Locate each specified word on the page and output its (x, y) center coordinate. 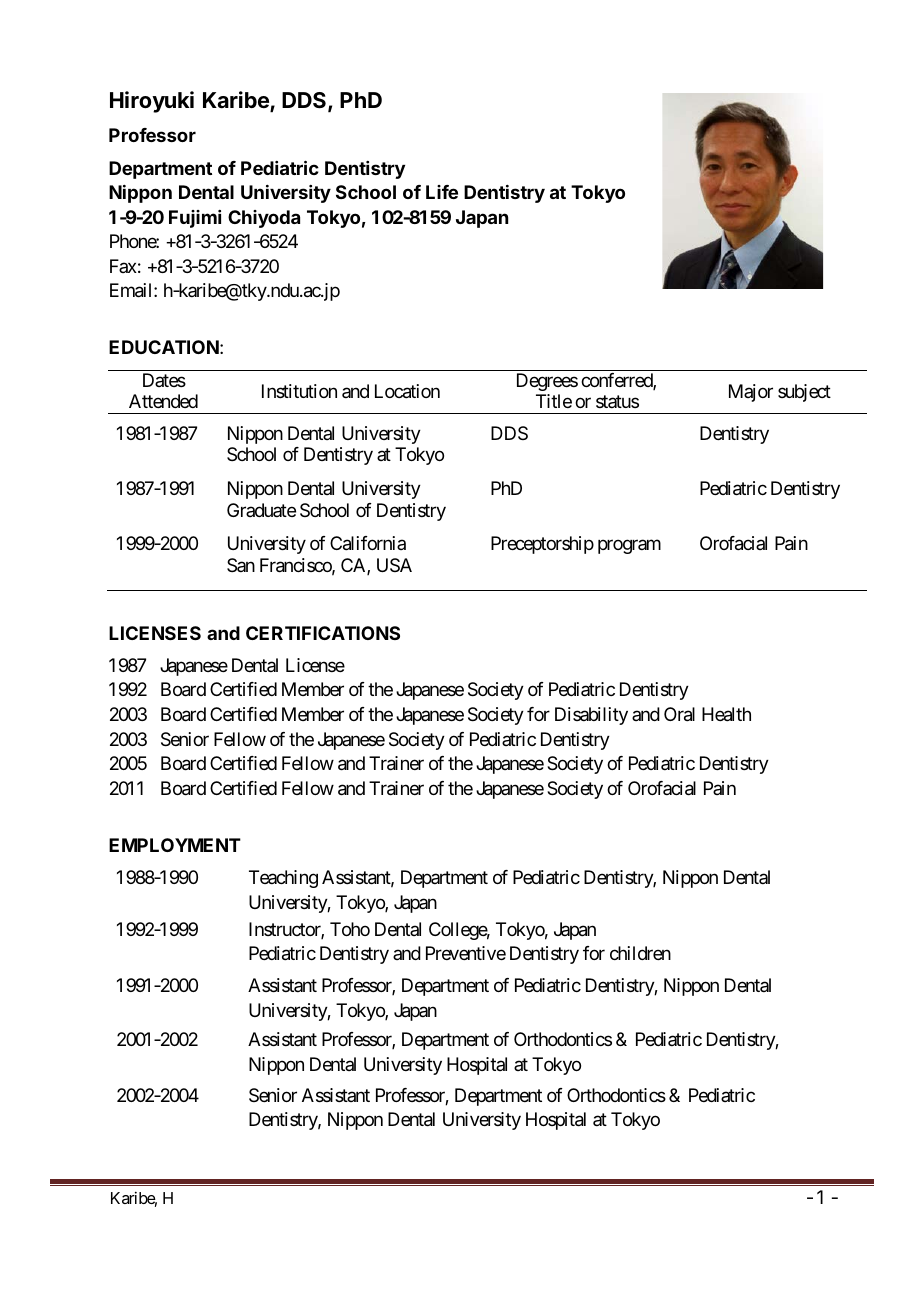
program (629, 547)
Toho (350, 929)
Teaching (283, 879)
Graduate (261, 510)
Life (442, 192)
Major (751, 393)
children (640, 953)
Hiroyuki (152, 102)
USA (394, 565)
